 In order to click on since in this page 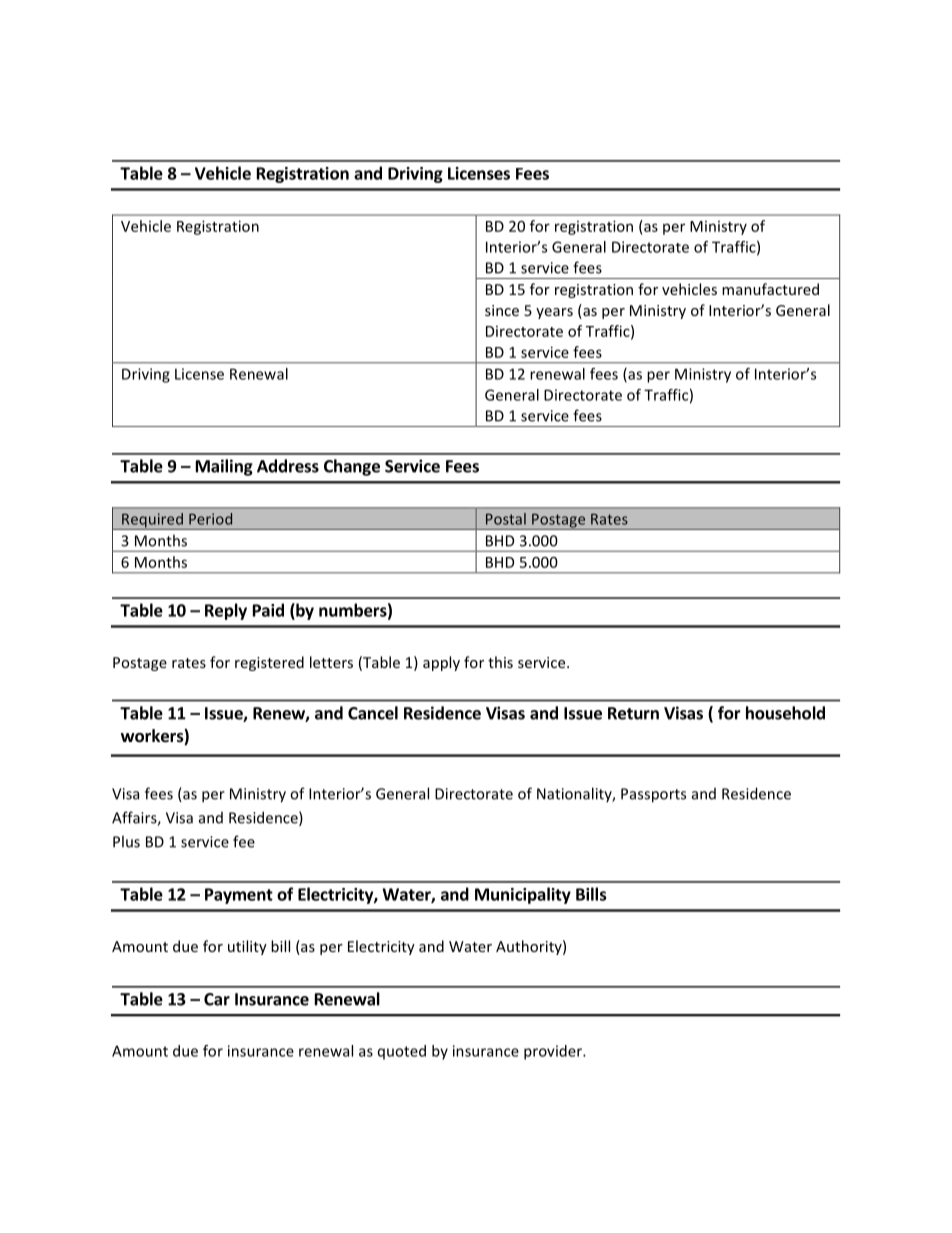, I will do `click(502, 310)`.
